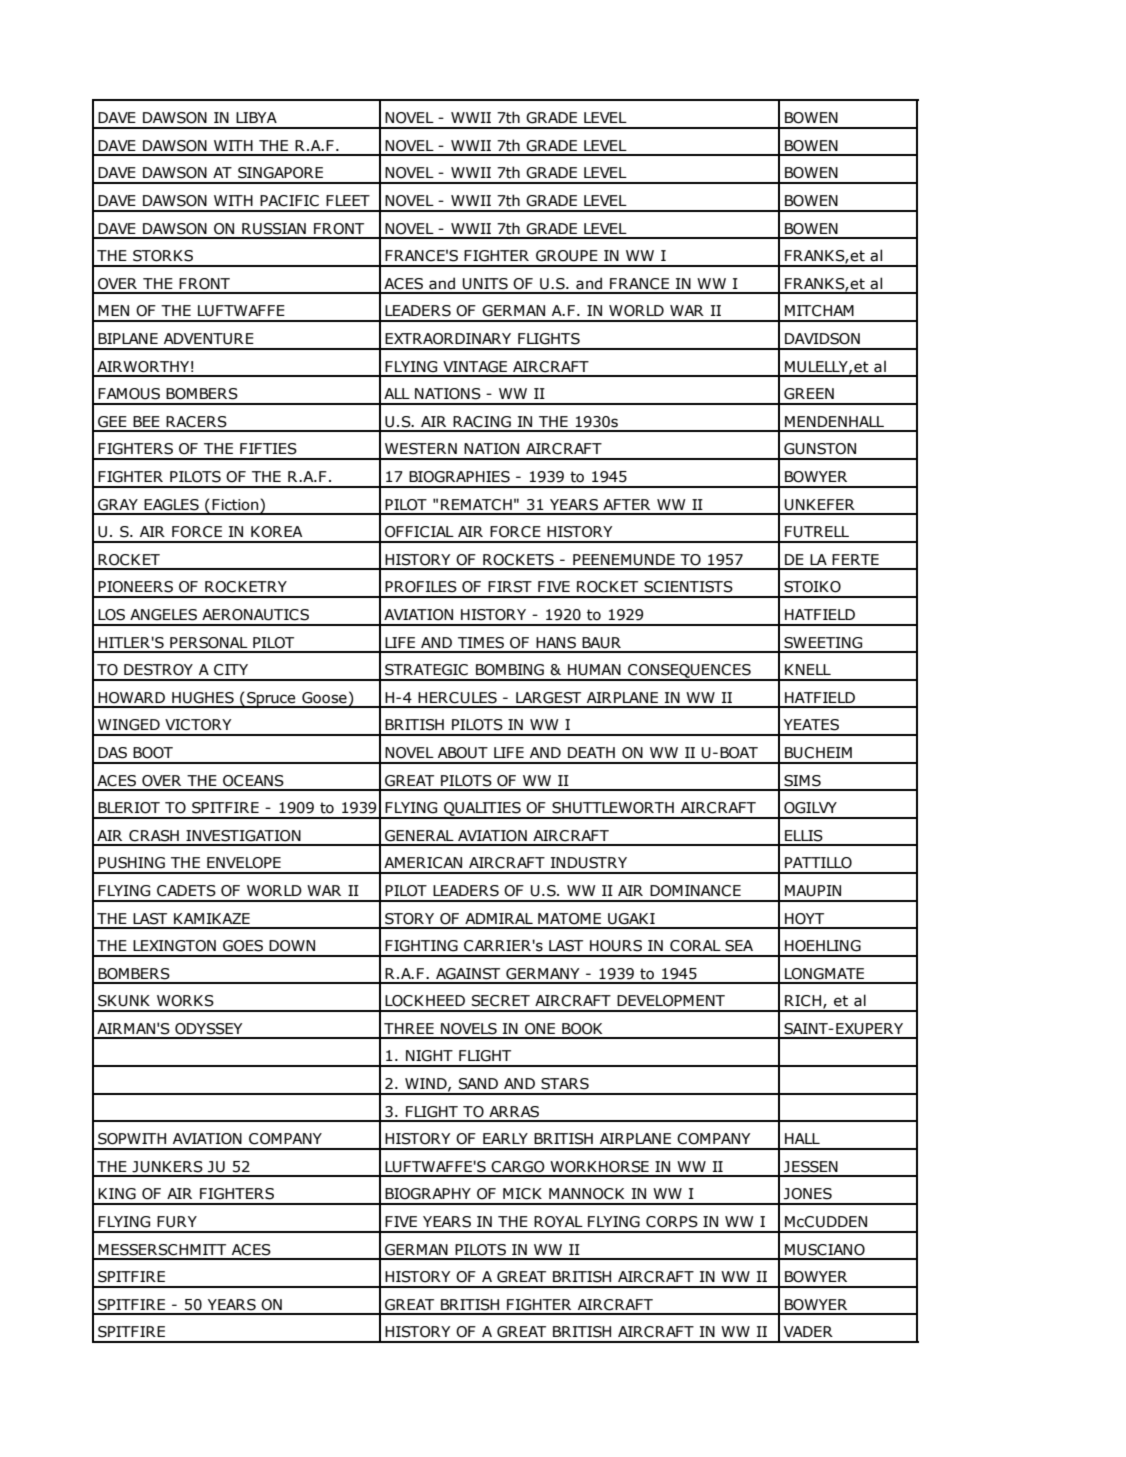 The image size is (1126, 1457). Describe the element at coordinates (276, 532) in the screenshot. I see `KOREA` at that location.
